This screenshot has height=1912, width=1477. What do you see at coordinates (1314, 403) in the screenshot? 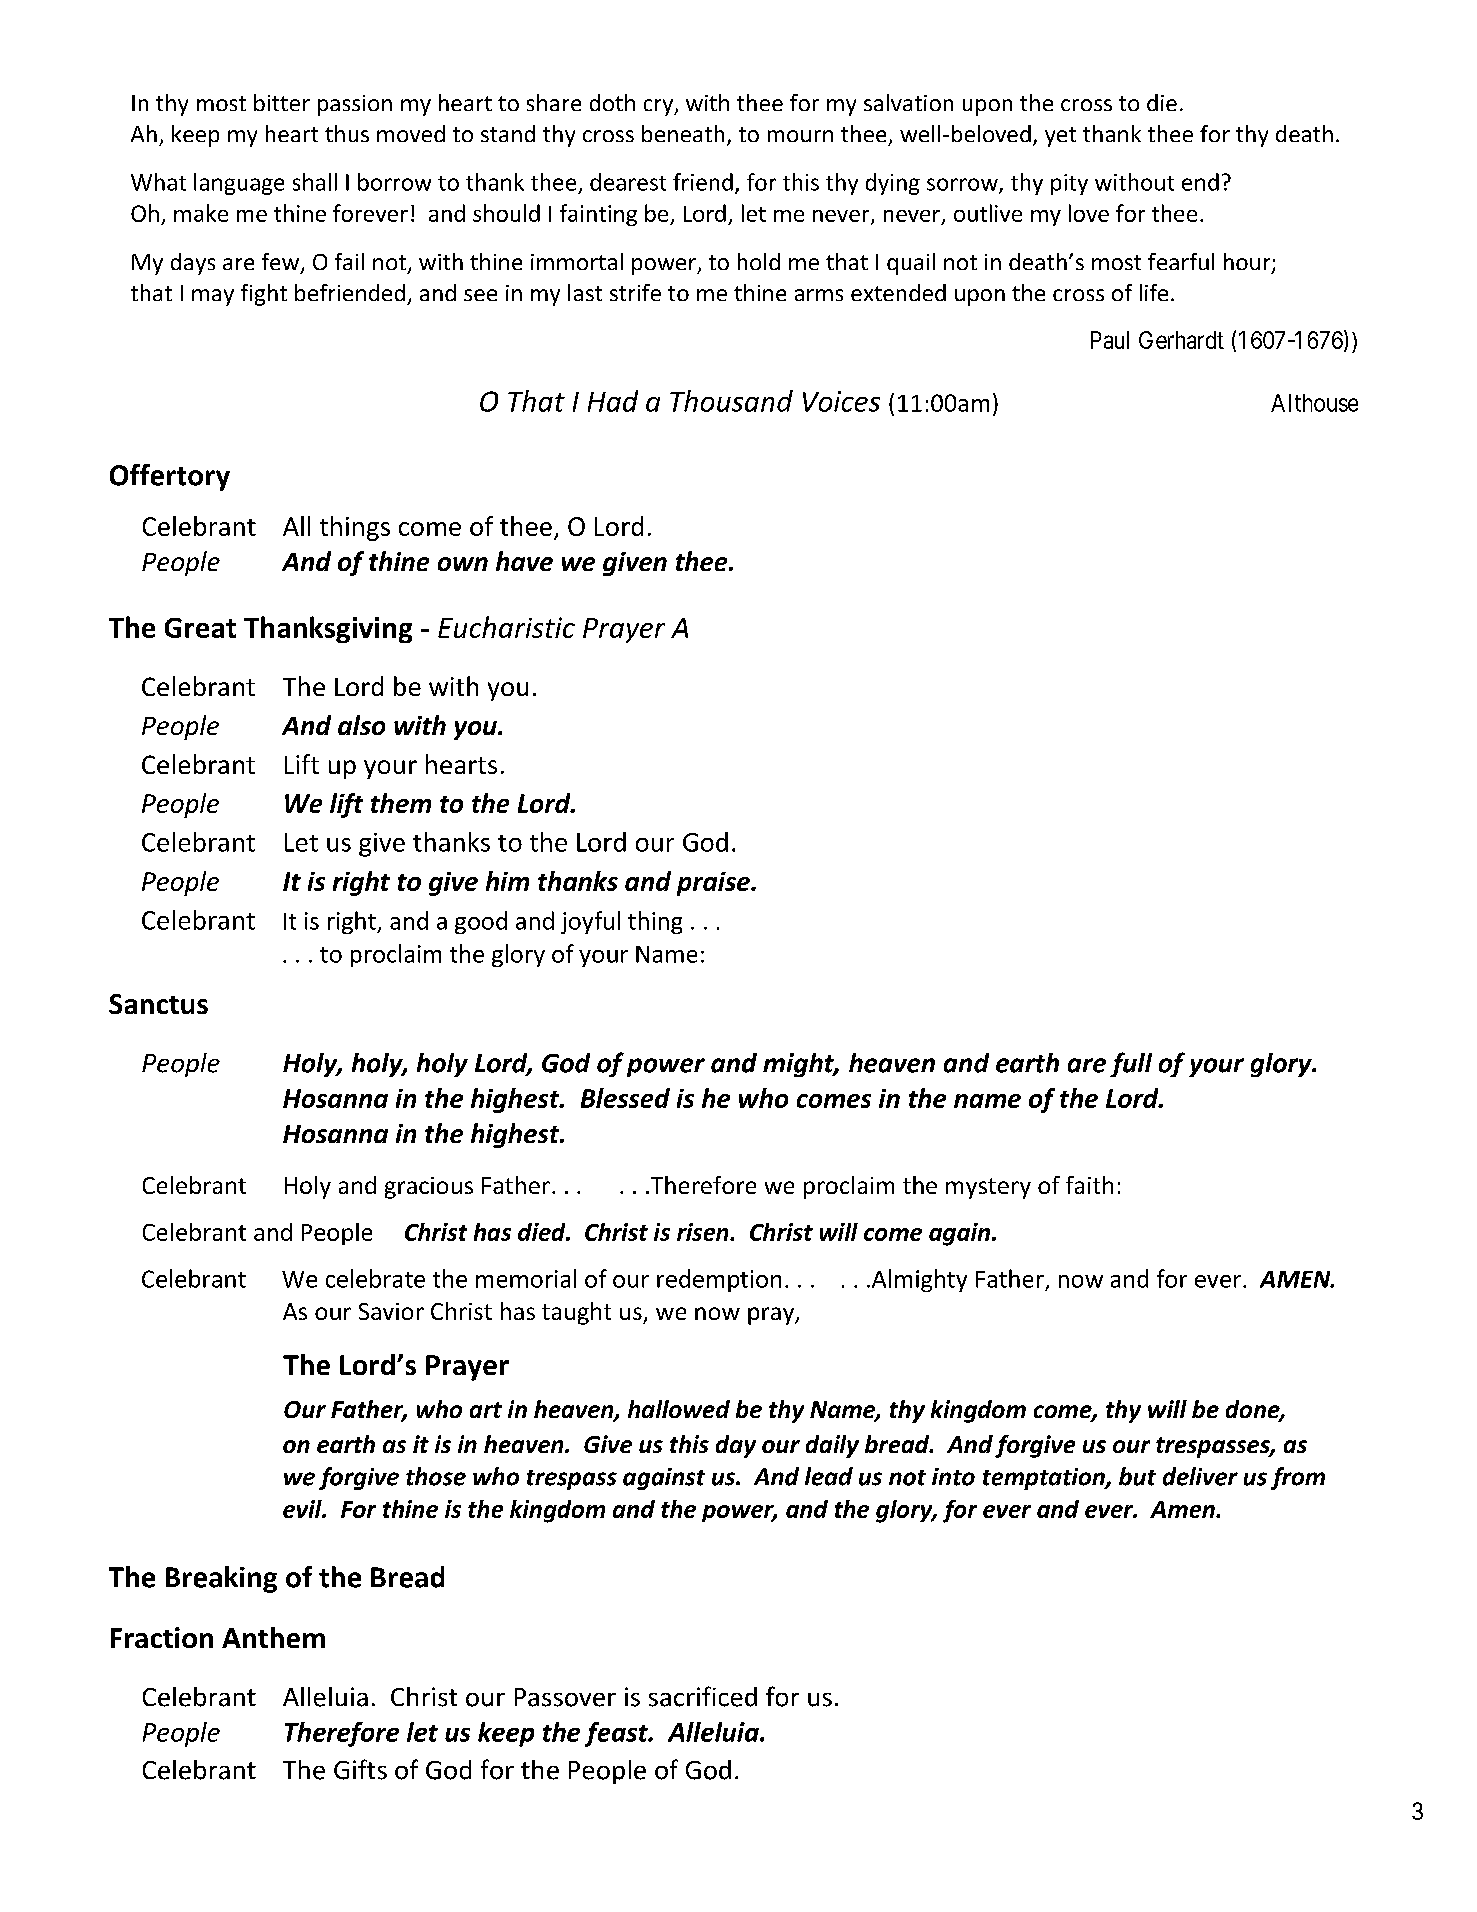
I see `Althouse` at bounding box center [1314, 403].
